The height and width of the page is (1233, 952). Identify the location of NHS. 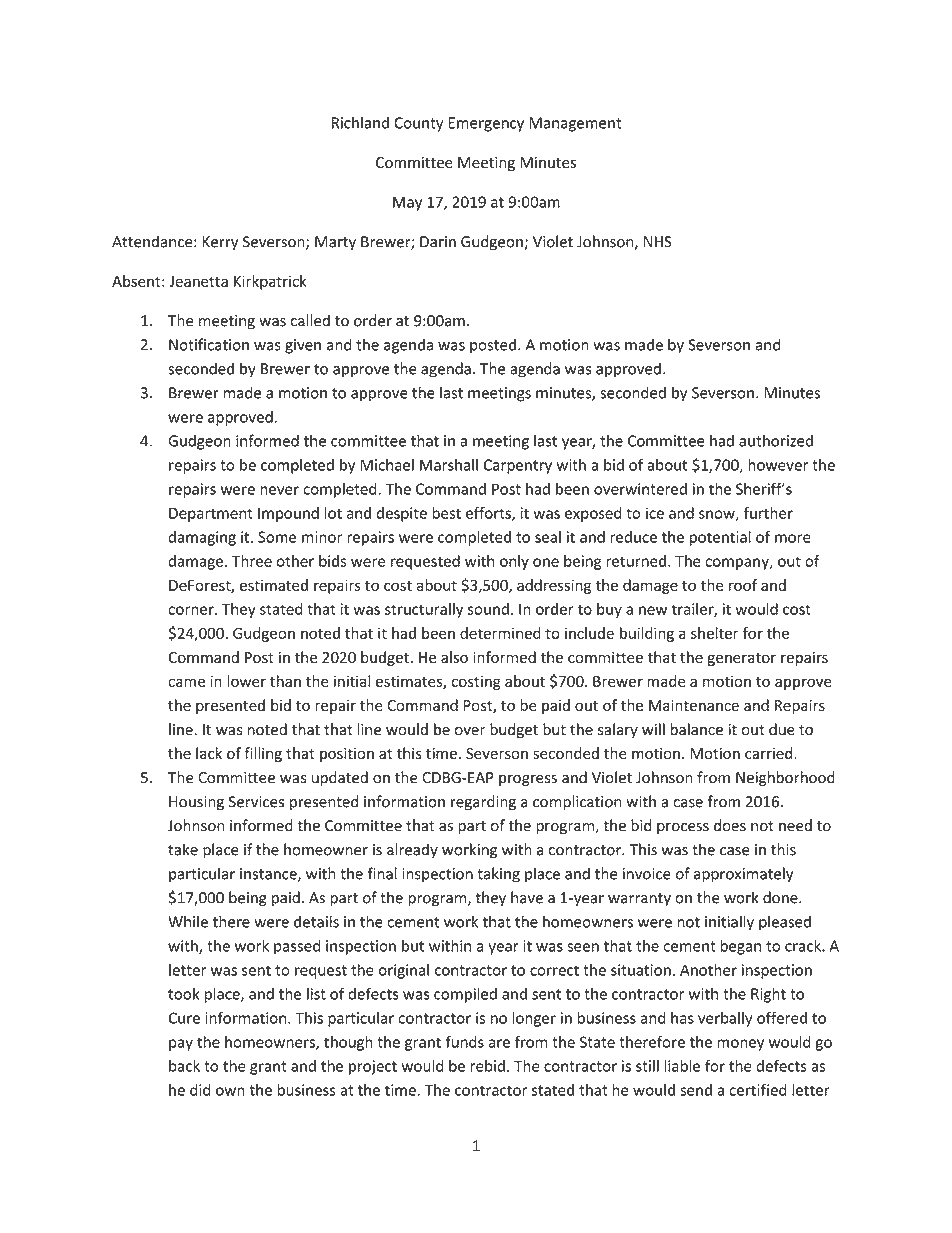
(658, 242).
